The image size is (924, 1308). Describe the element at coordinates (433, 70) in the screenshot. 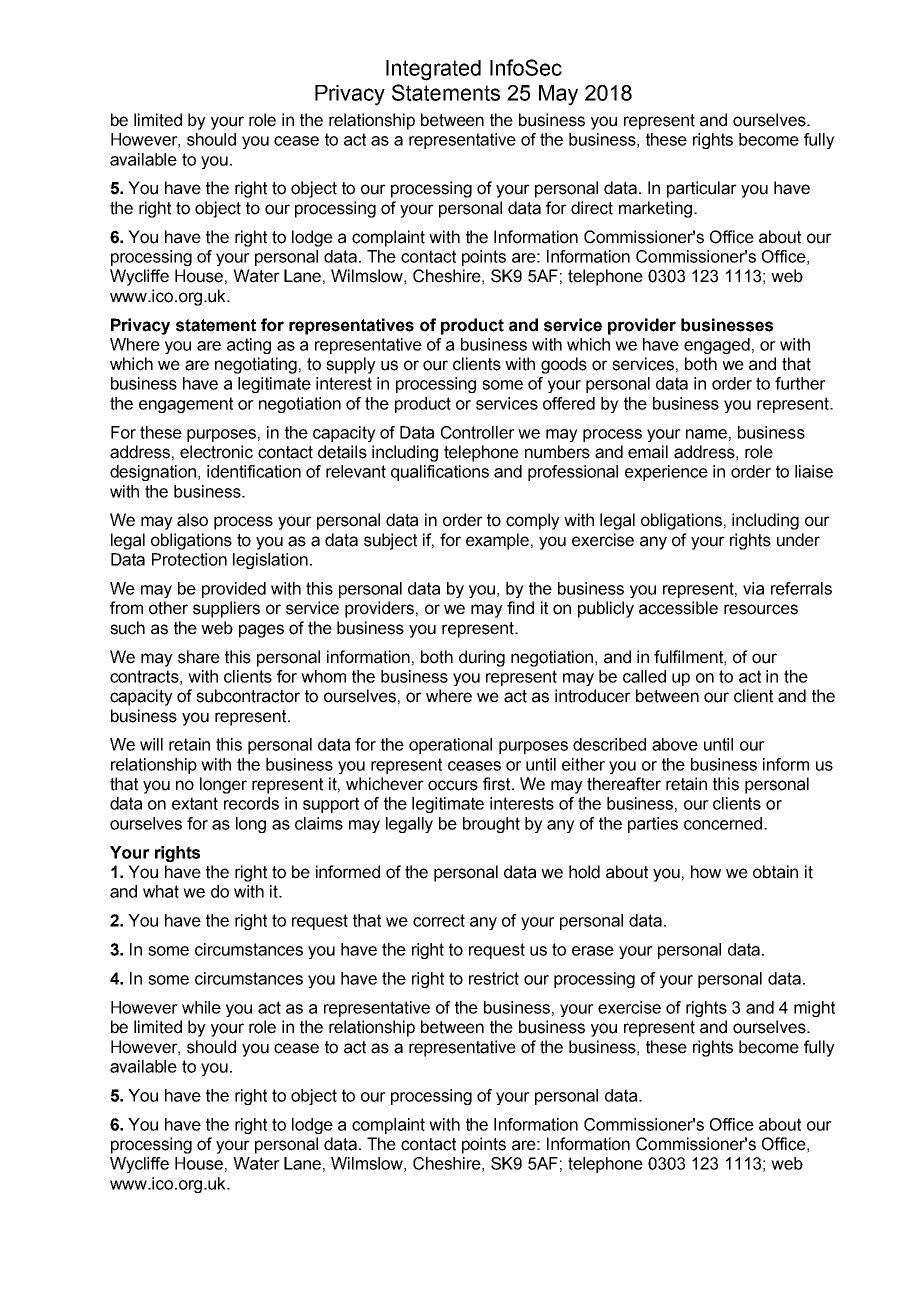

I see `Integrated` at that location.
